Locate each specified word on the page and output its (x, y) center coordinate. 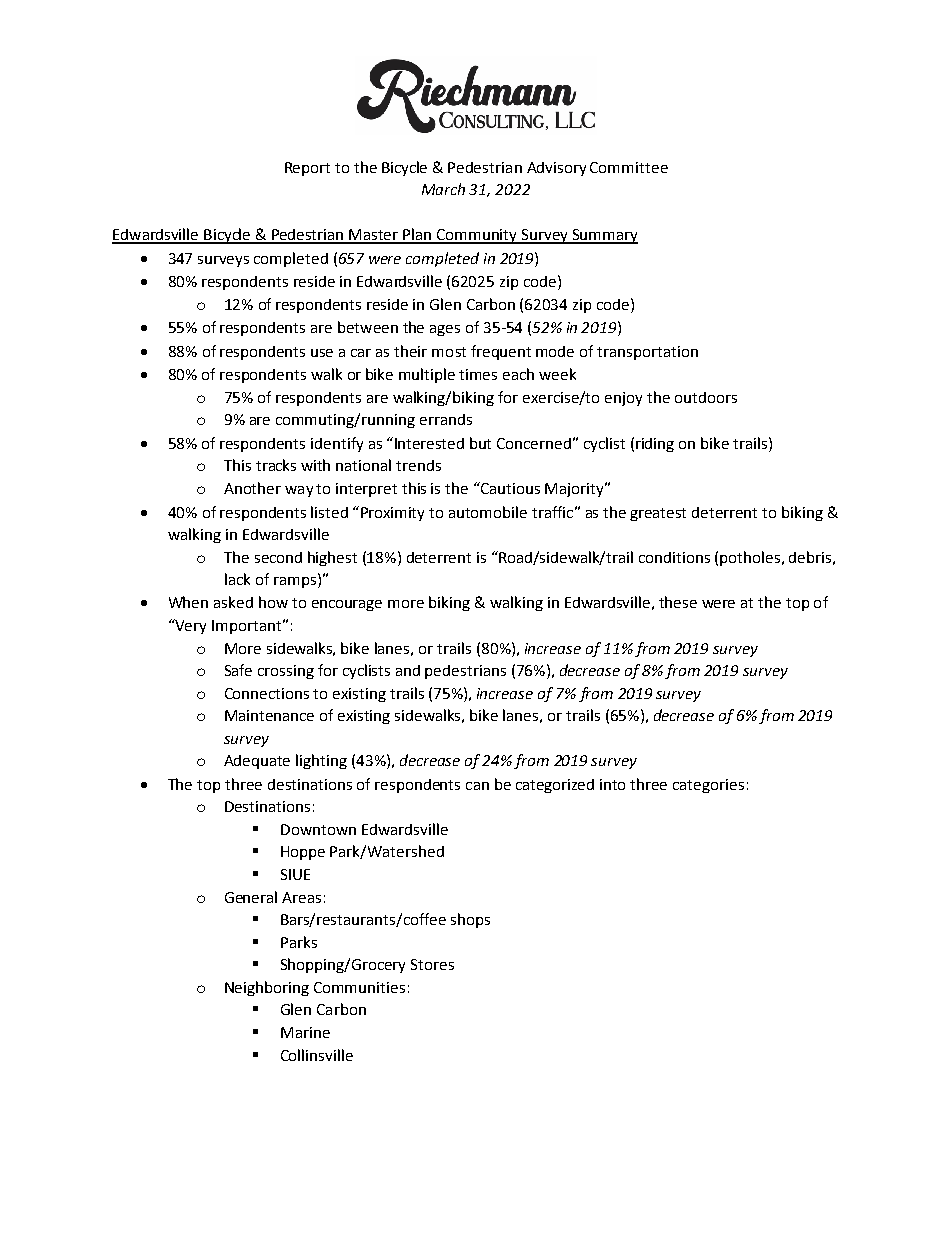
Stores (432, 964)
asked (233, 602)
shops (470, 920)
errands (446, 419)
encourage (347, 605)
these (678, 602)
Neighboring (267, 988)
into (612, 784)
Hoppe (303, 853)
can (477, 786)
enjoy (623, 399)
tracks (276, 465)
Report (307, 169)
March (443, 189)
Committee (629, 167)
